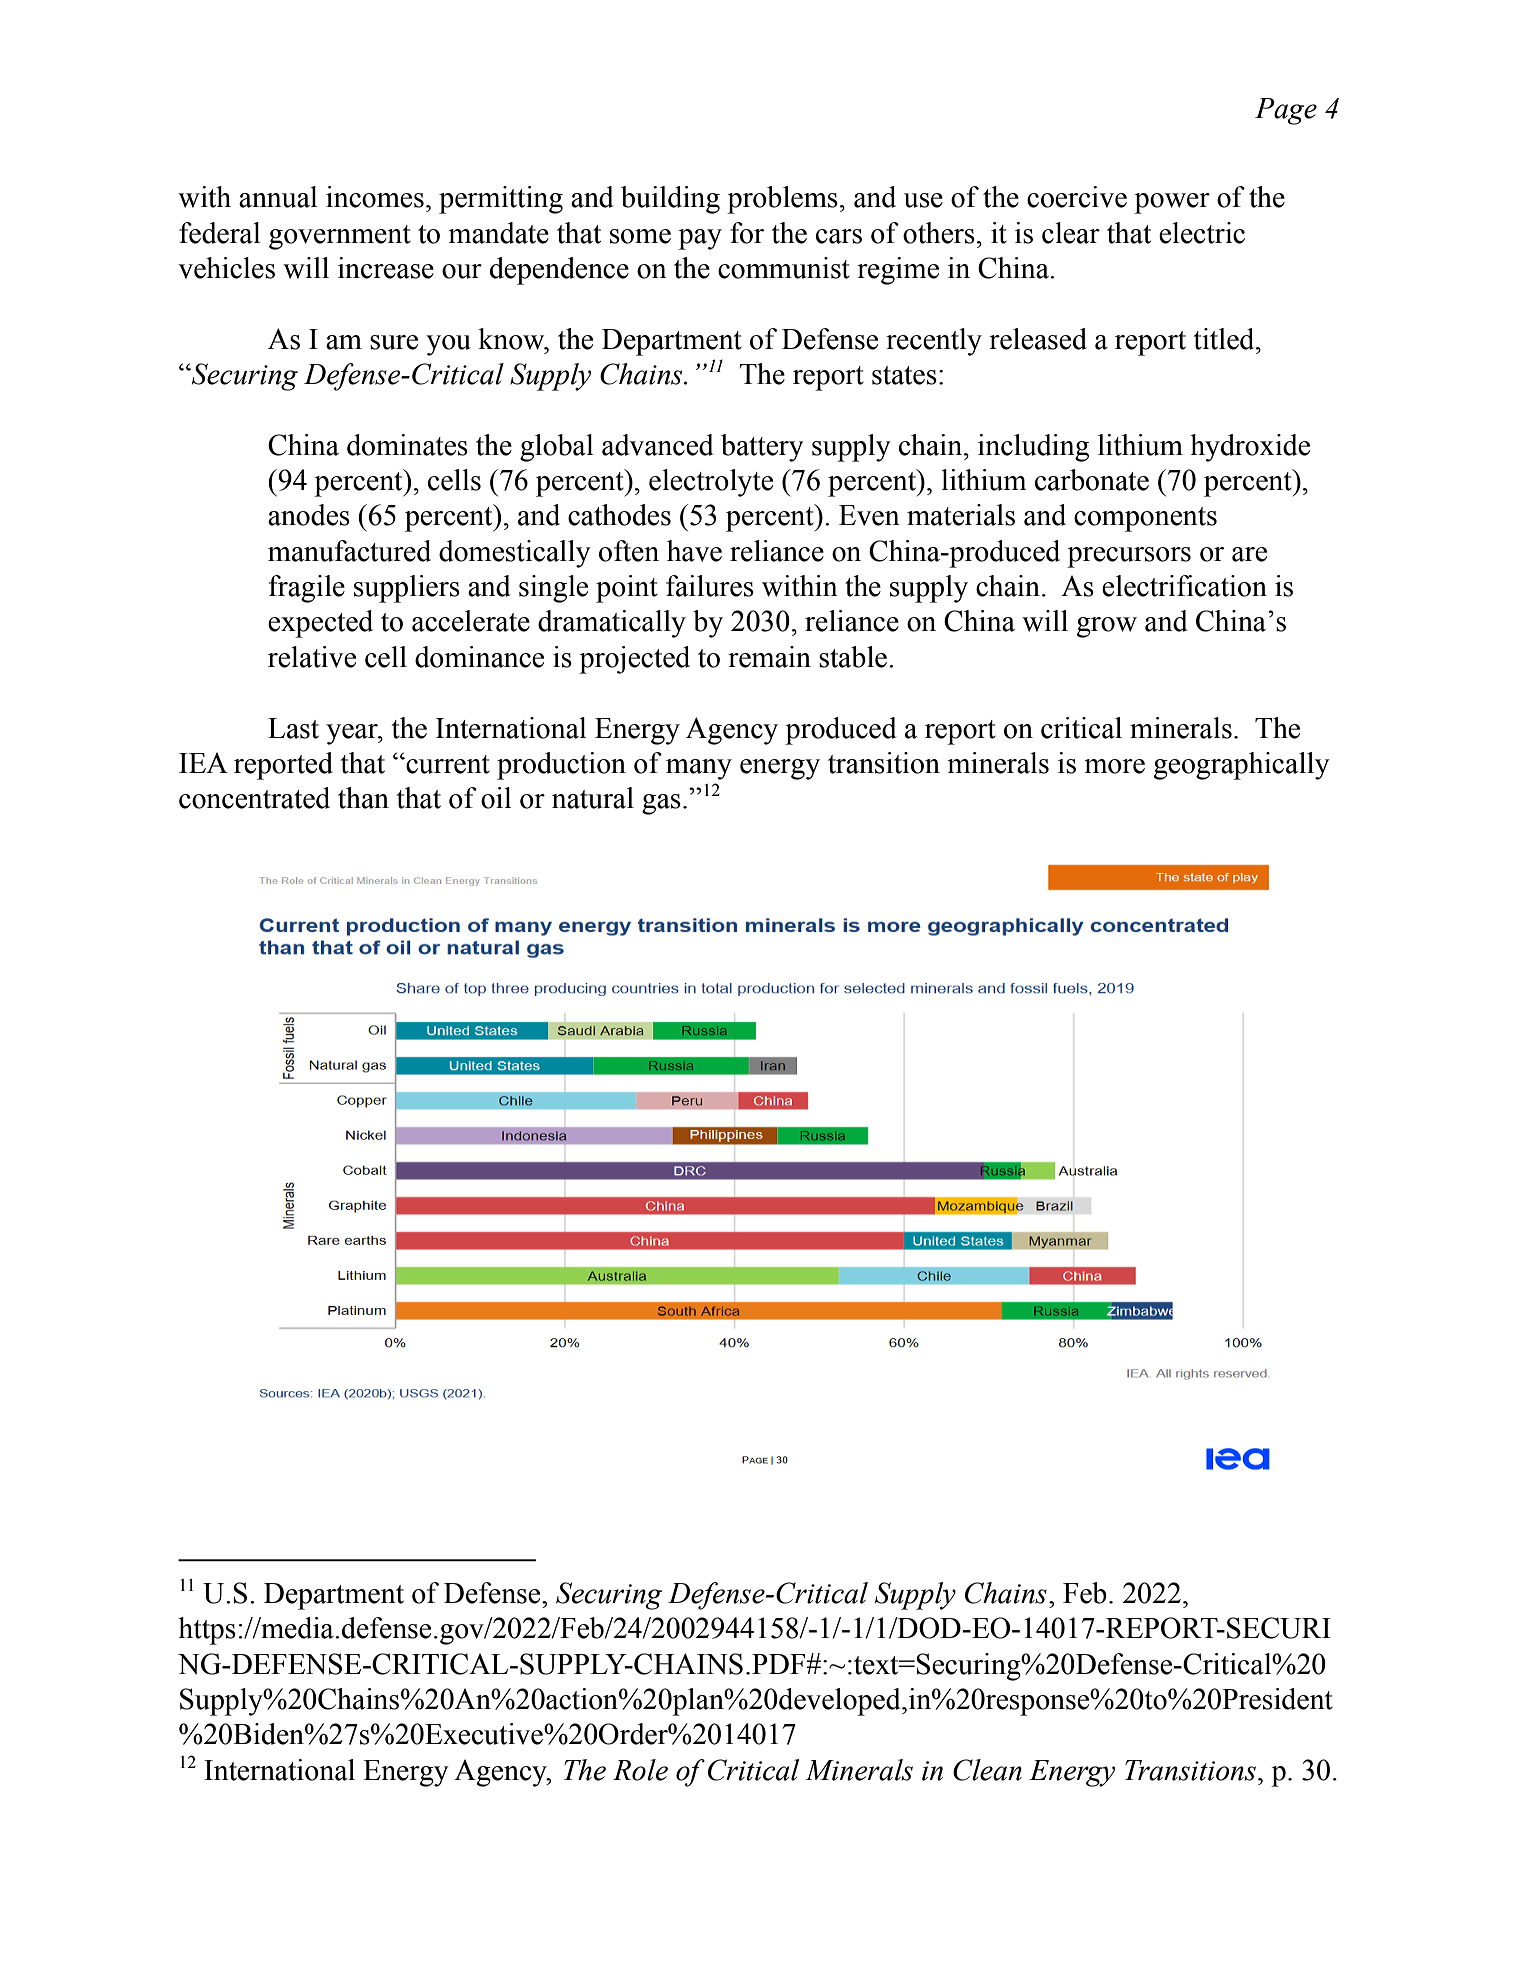 The width and height of the screenshot is (1518, 1965). I want to click on than, so click(363, 798).
